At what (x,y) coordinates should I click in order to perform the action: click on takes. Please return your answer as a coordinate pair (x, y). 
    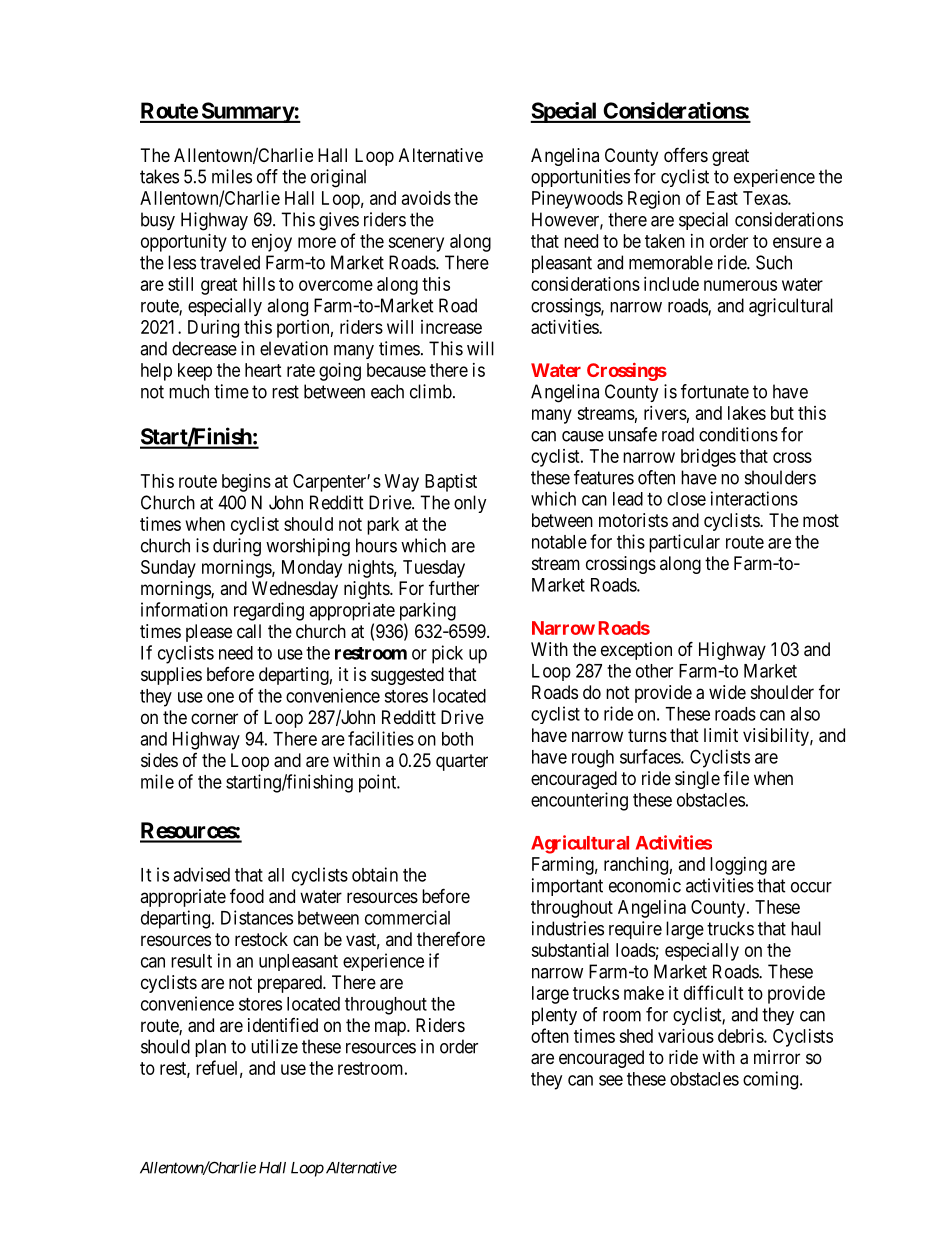
    Looking at the image, I should click on (159, 176).
